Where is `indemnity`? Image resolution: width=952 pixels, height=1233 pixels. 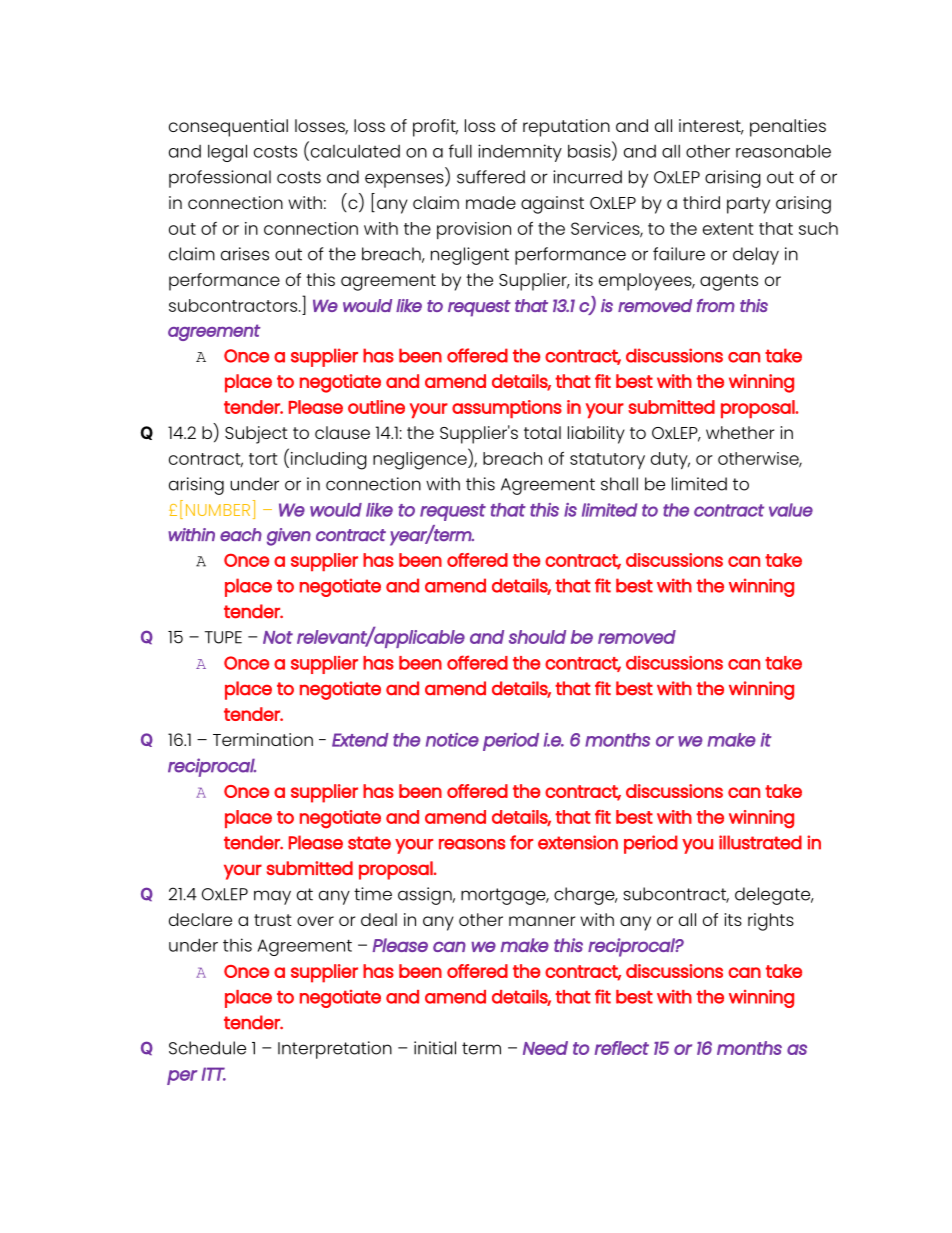
indemnity is located at coordinates (520, 153).
